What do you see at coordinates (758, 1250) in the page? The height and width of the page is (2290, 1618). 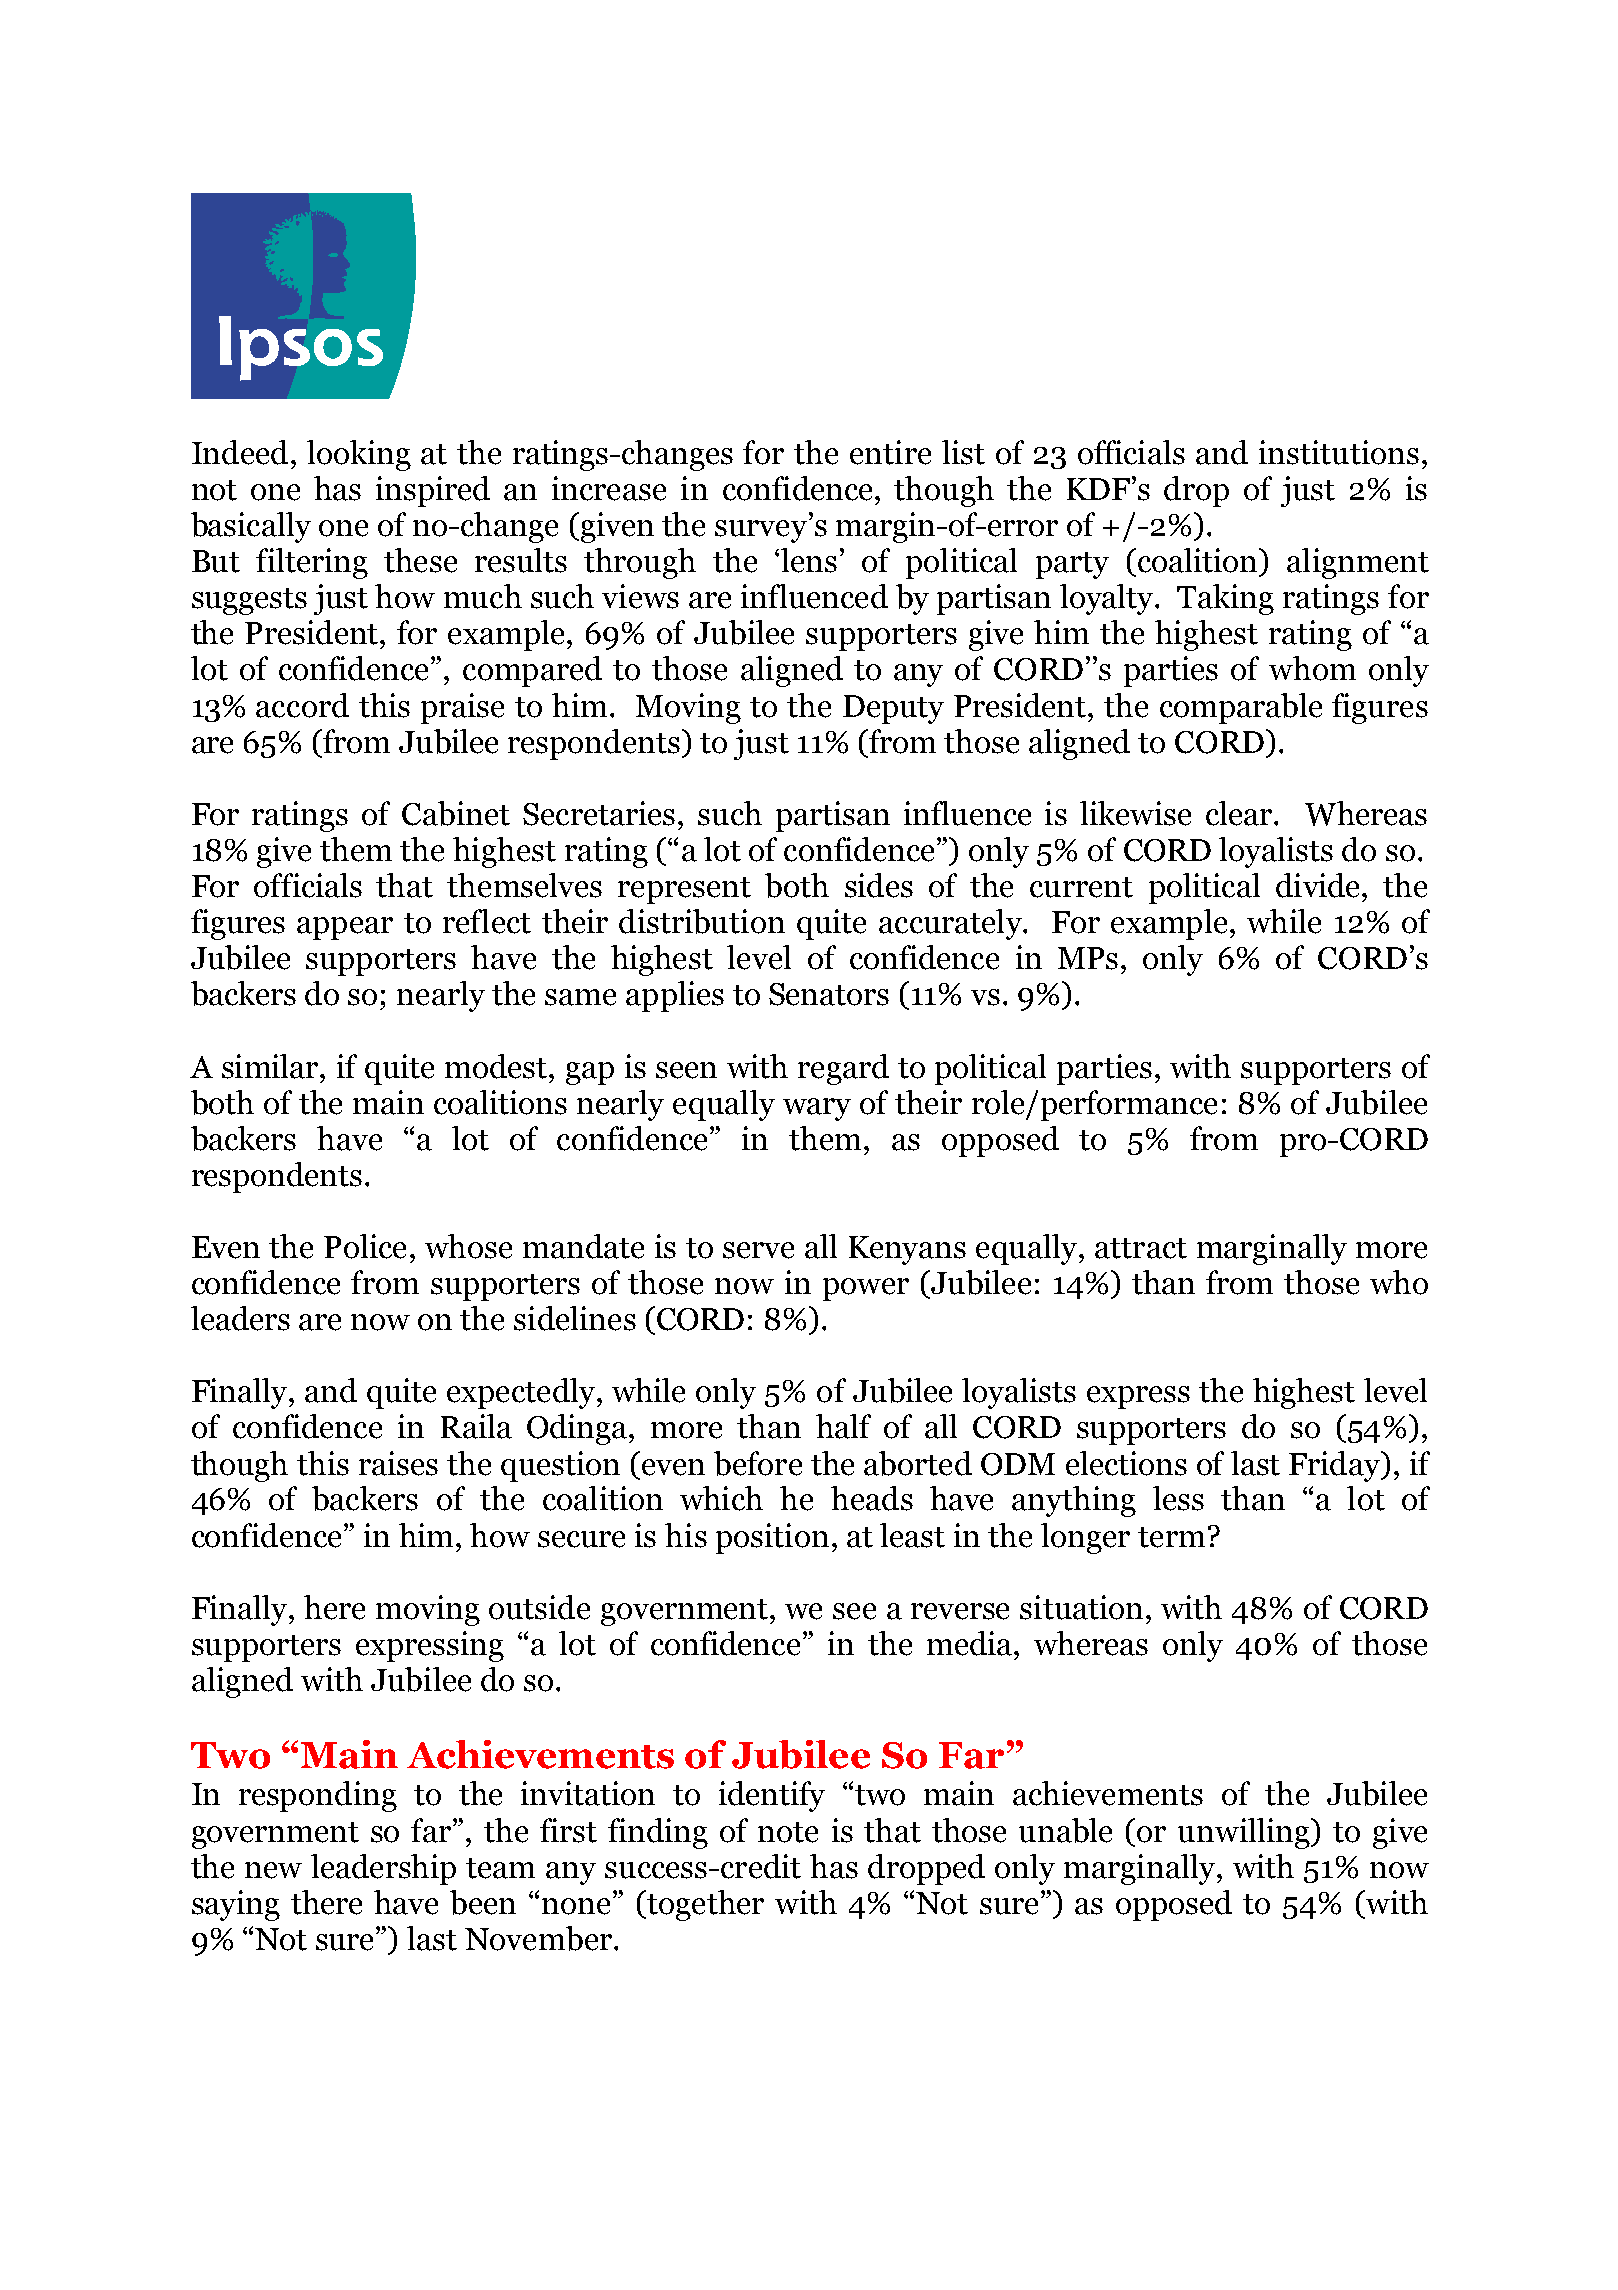 I see `serve` at bounding box center [758, 1250].
